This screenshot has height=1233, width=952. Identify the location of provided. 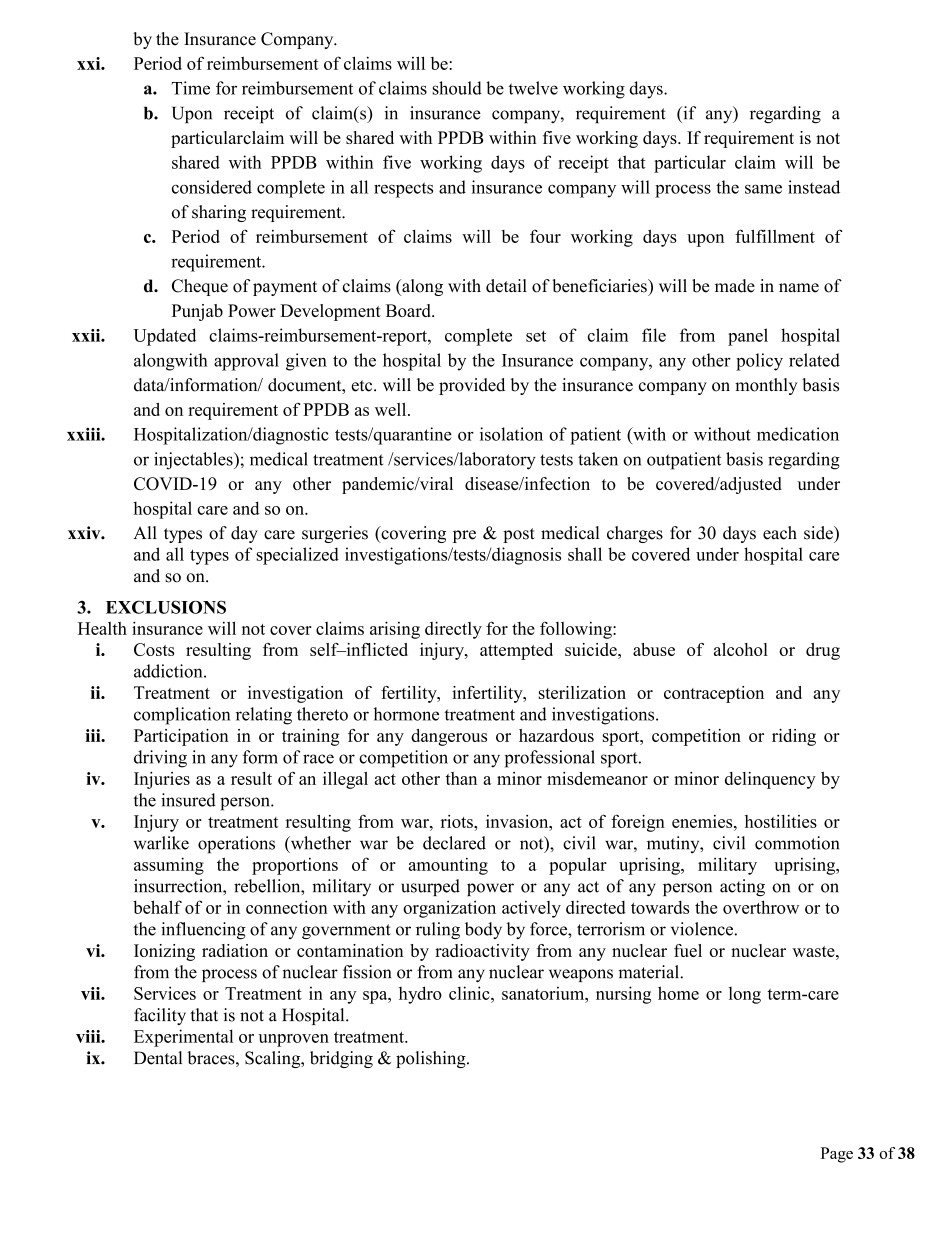
(472, 386).
